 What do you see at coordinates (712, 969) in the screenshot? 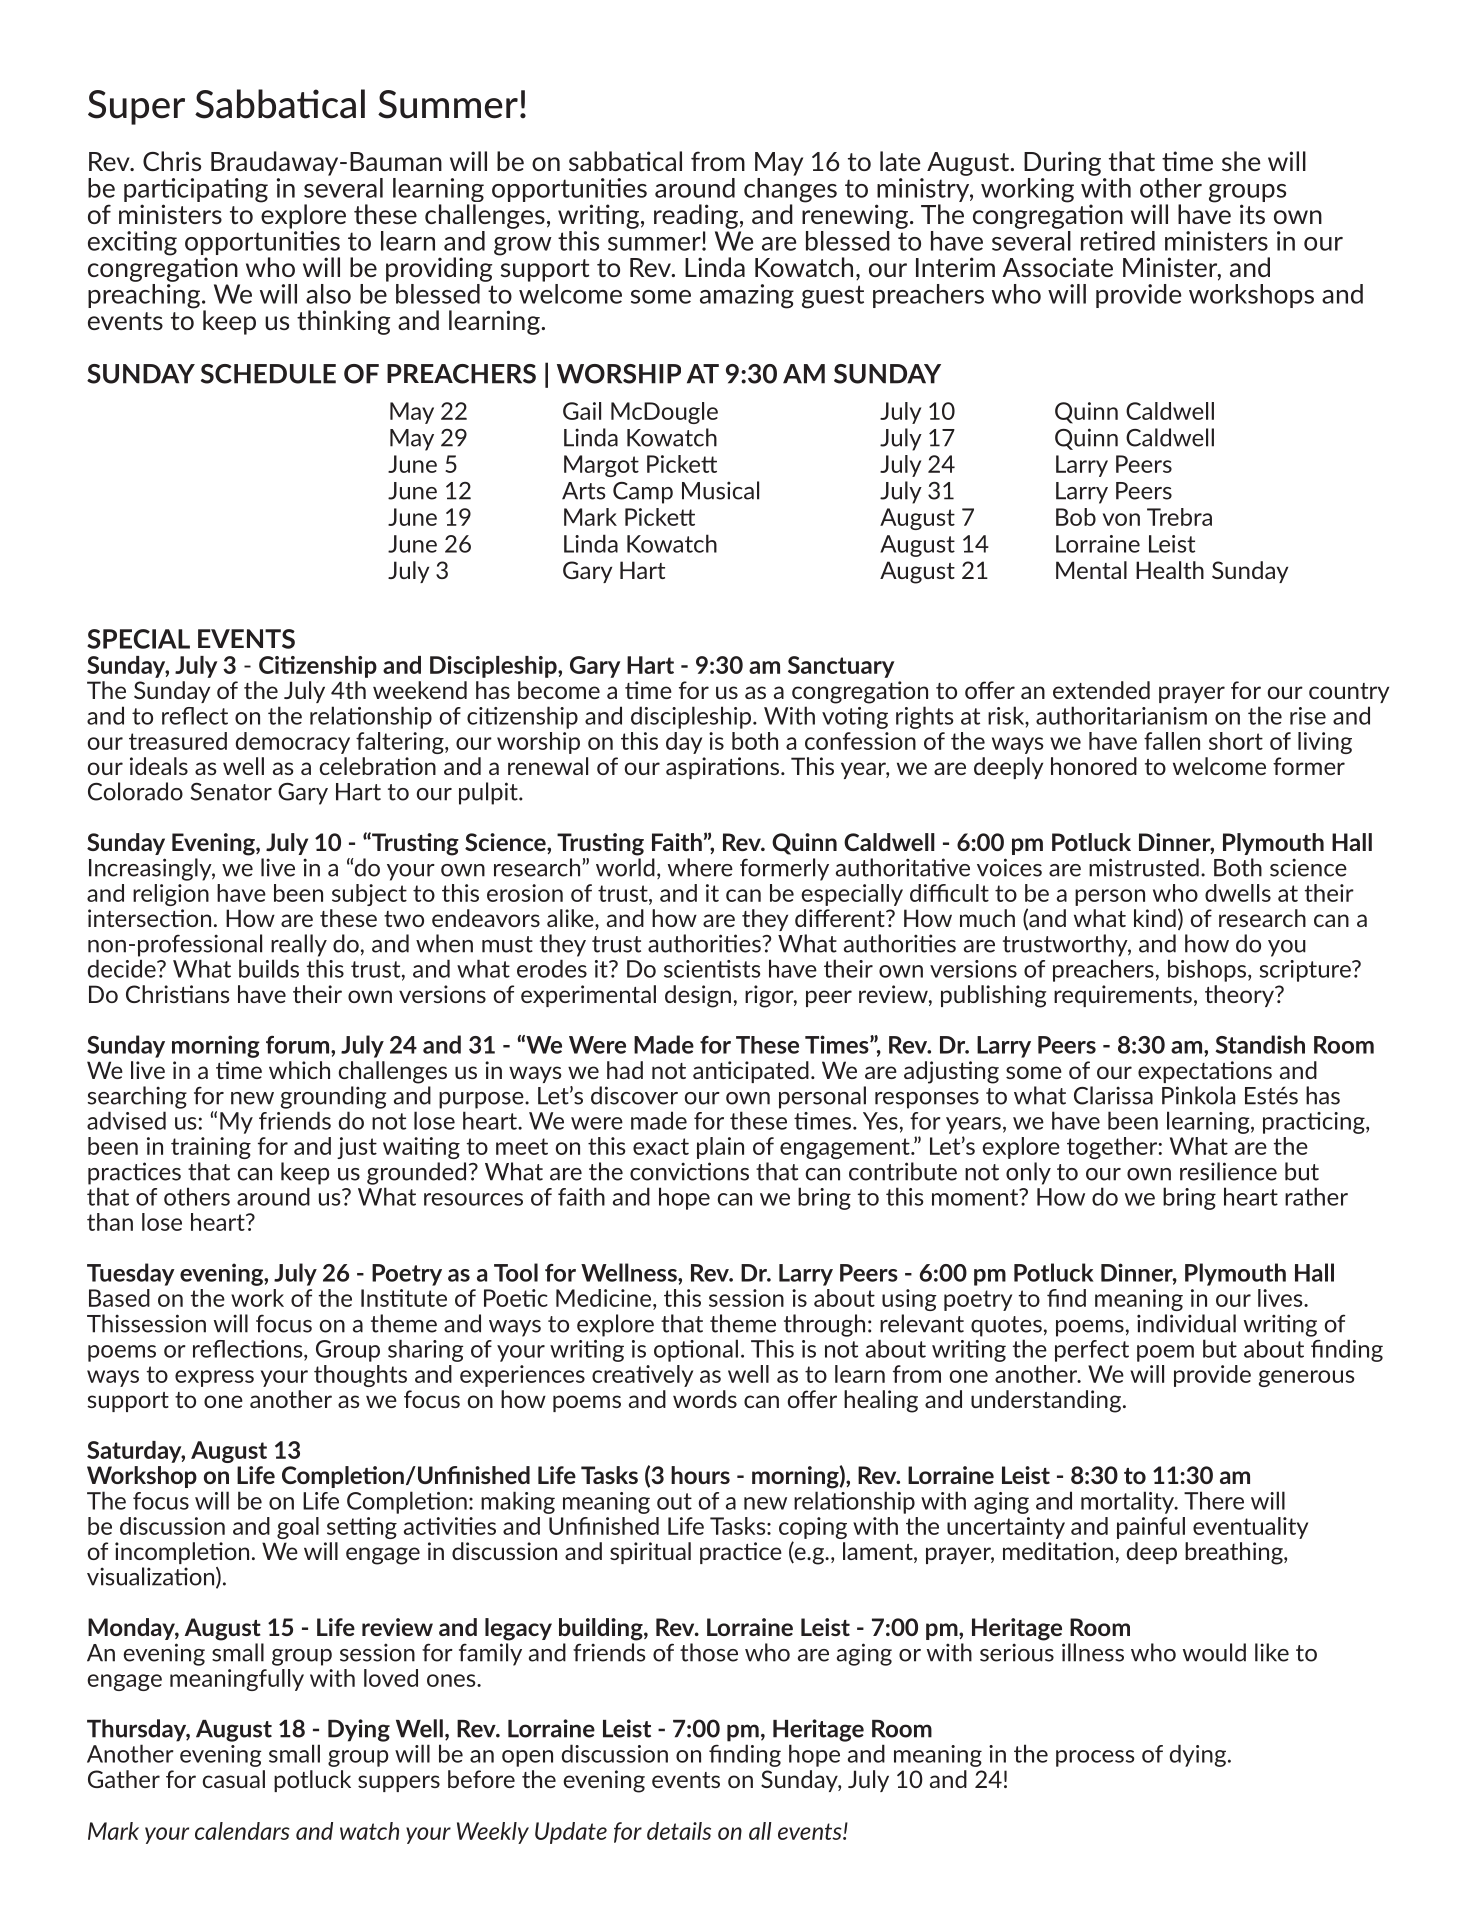
I see `scientists` at bounding box center [712, 969].
